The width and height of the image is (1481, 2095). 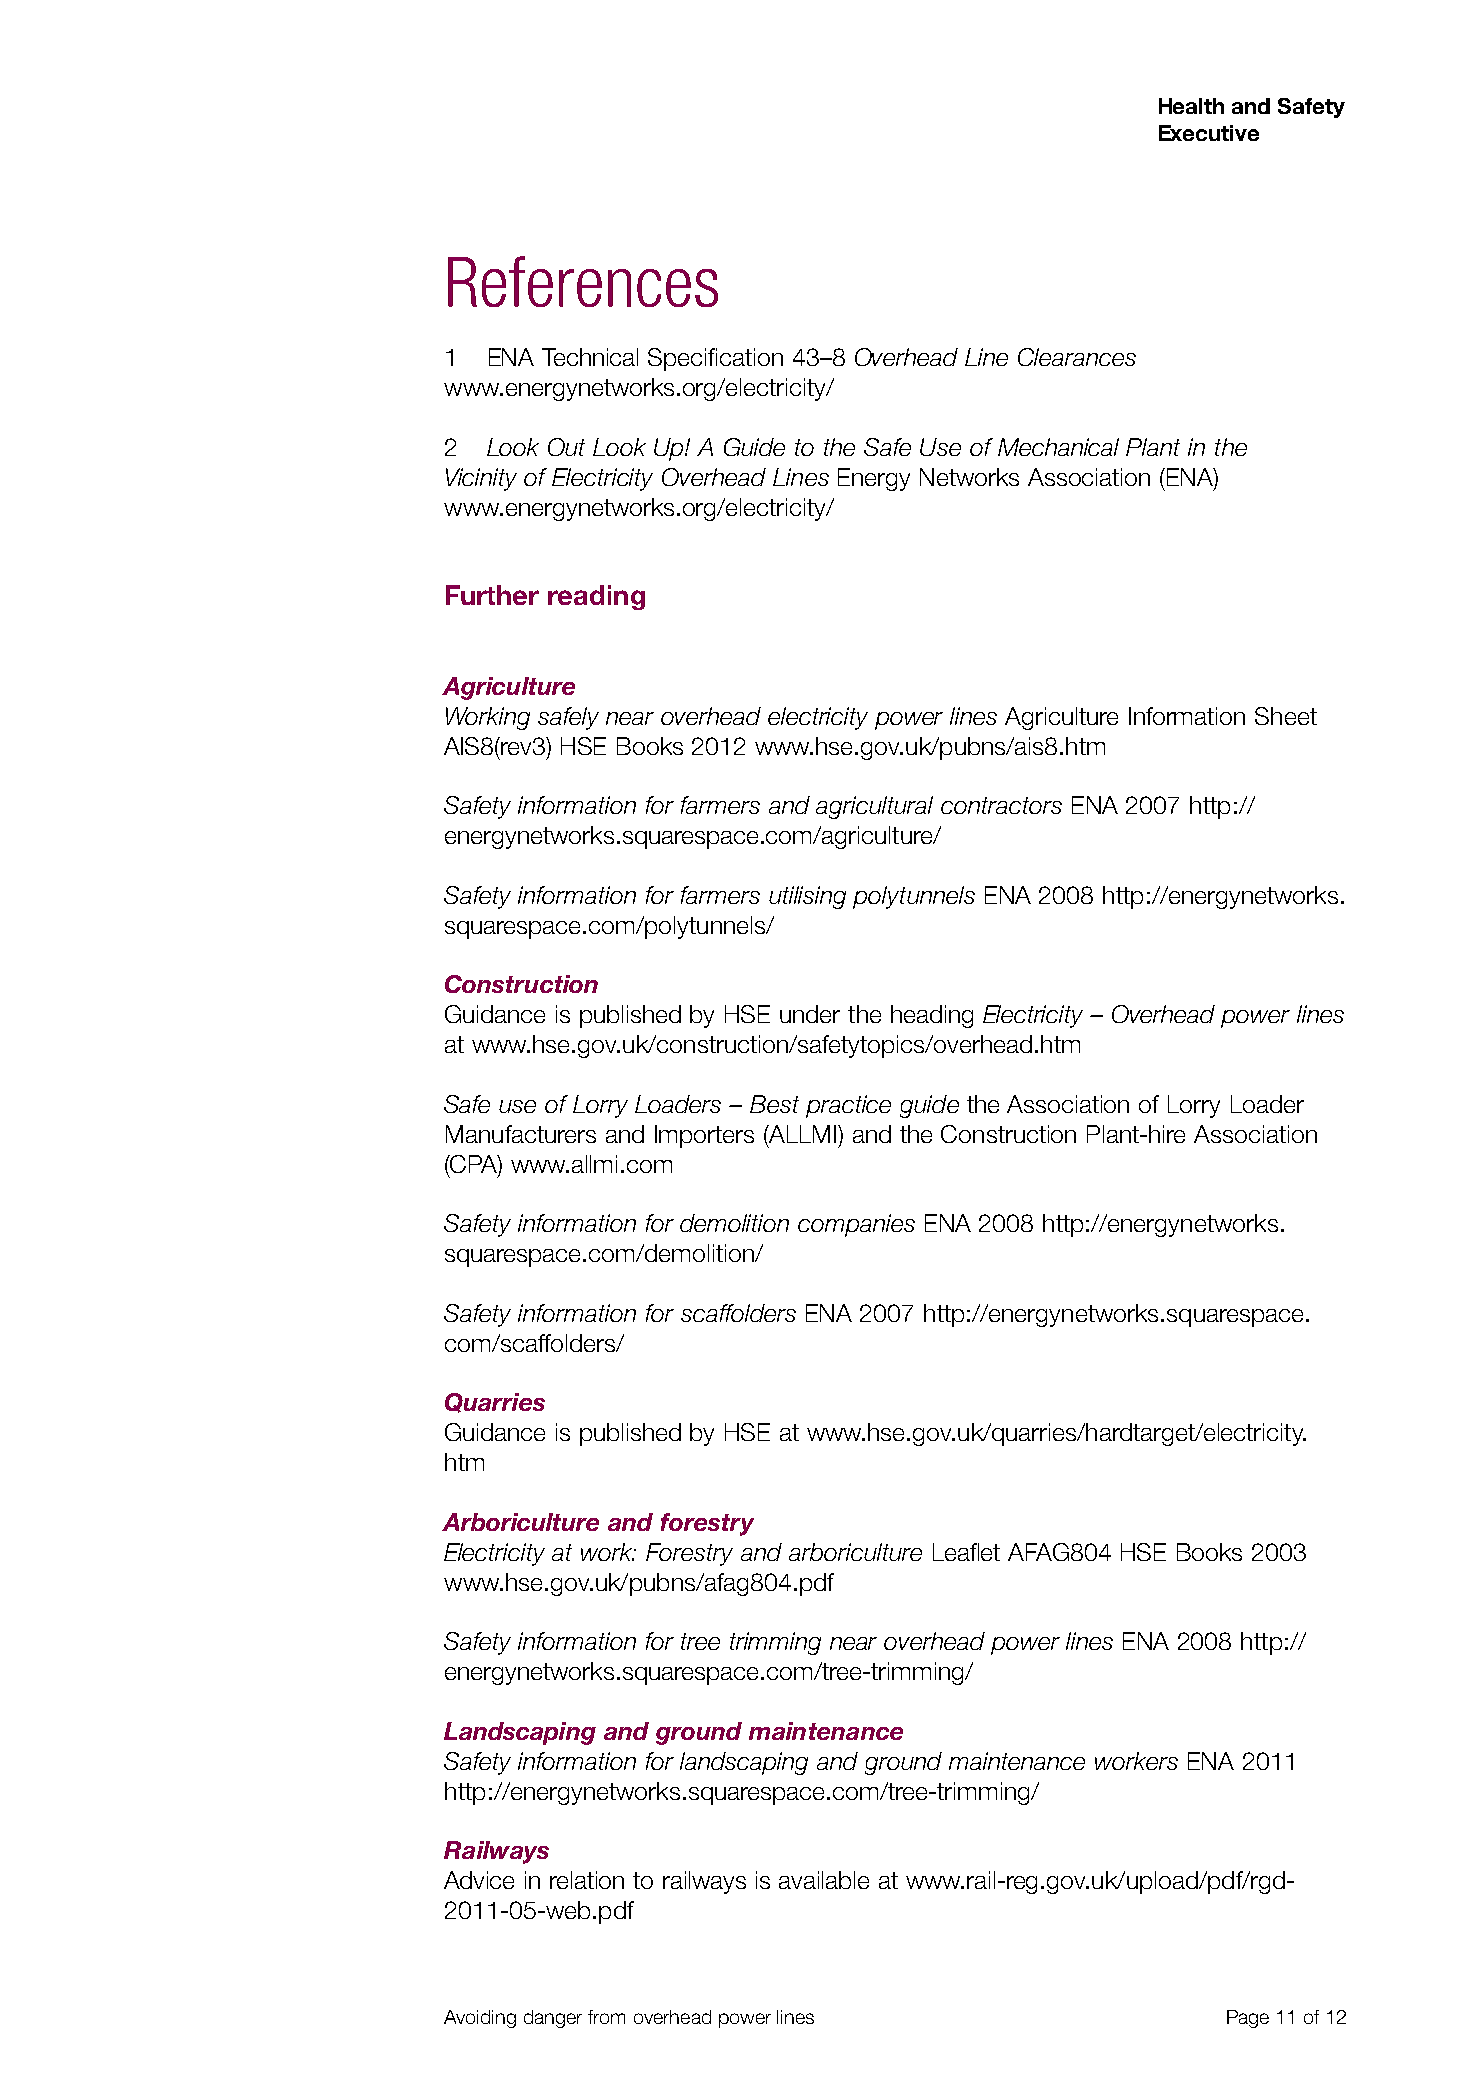 What do you see at coordinates (1286, 716) in the image?
I see `Sheet` at bounding box center [1286, 716].
